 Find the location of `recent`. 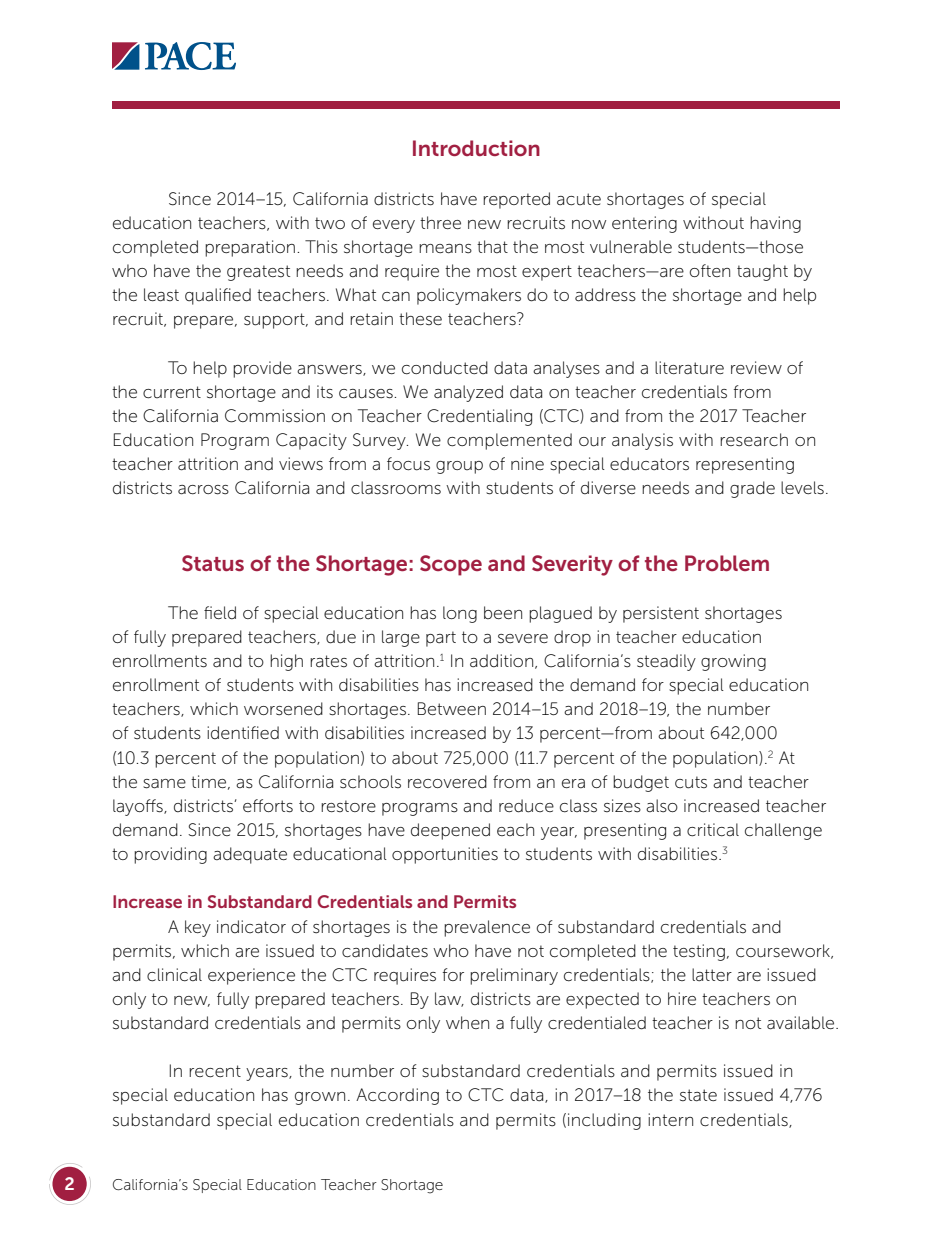

recent is located at coordinates (215, 1071).
